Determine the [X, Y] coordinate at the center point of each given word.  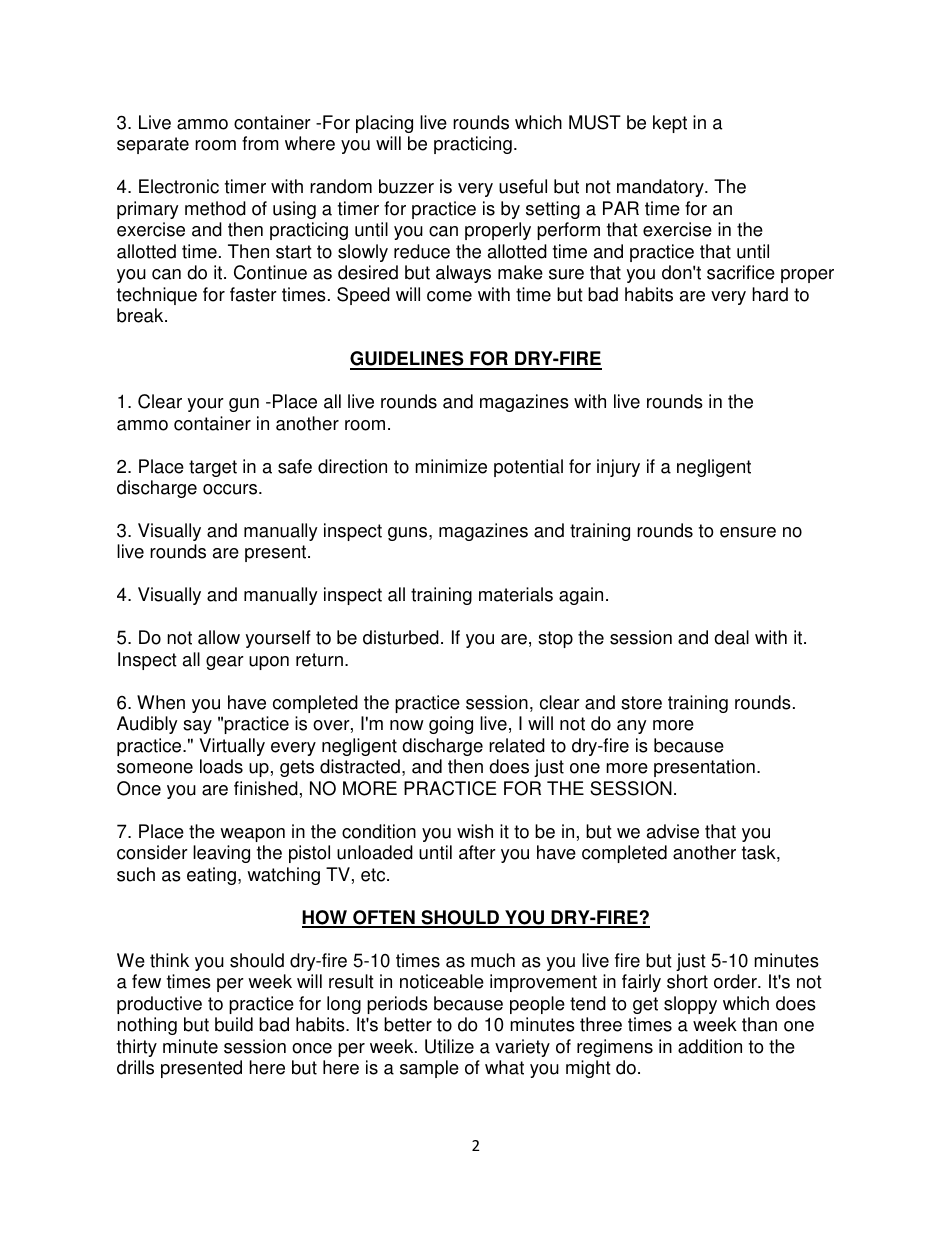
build [234, 1024]
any [632, 727]
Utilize [449, 1046]
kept [670, 124]
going [451, 725]
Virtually [232, 747]
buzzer [406, 186]
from [260, 143]
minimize [451, 466]
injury [618, 468]
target [213, 468]
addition [710, 1046]
